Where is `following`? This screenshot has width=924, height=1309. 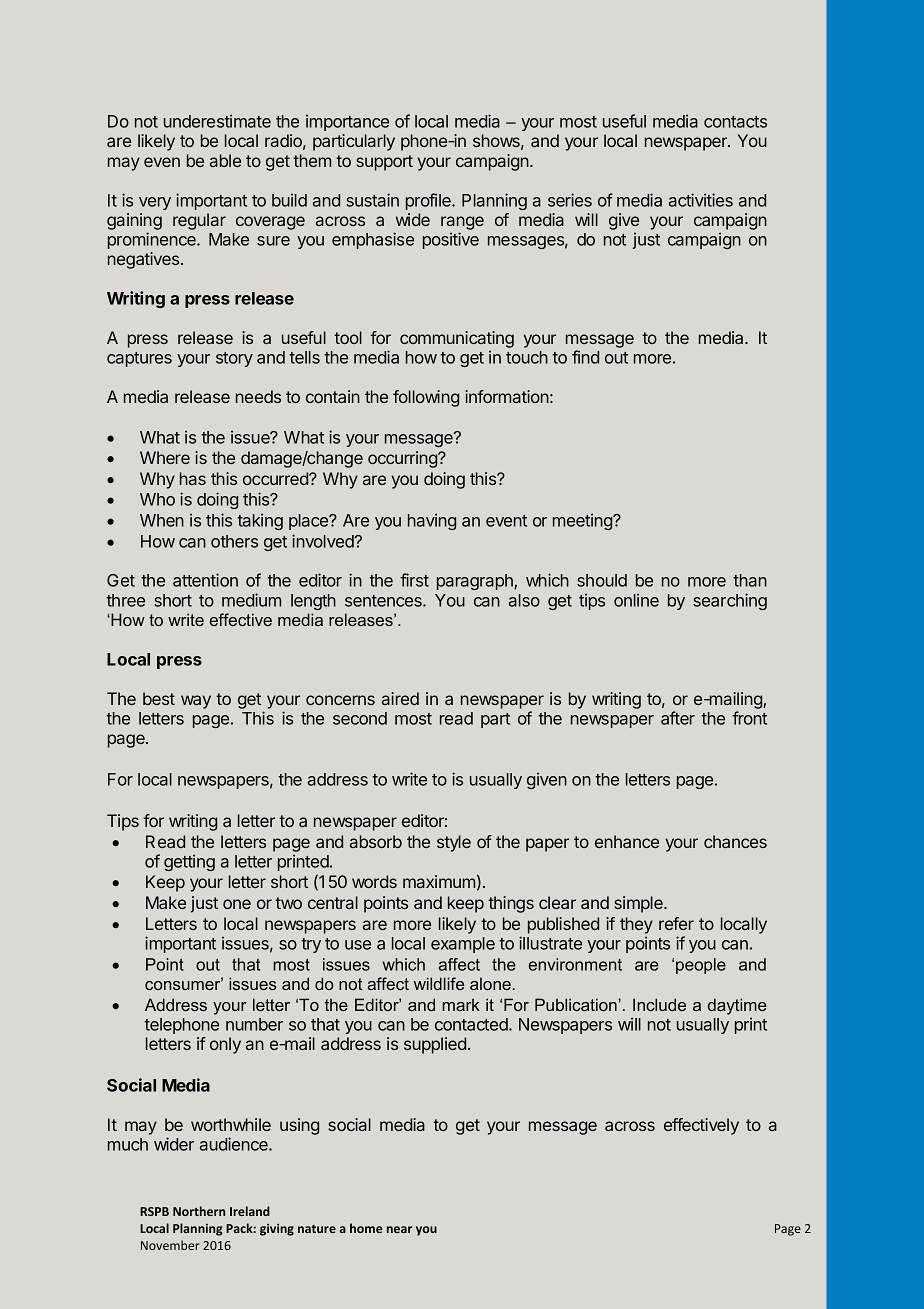
following is located at coordinates (426, 398).
